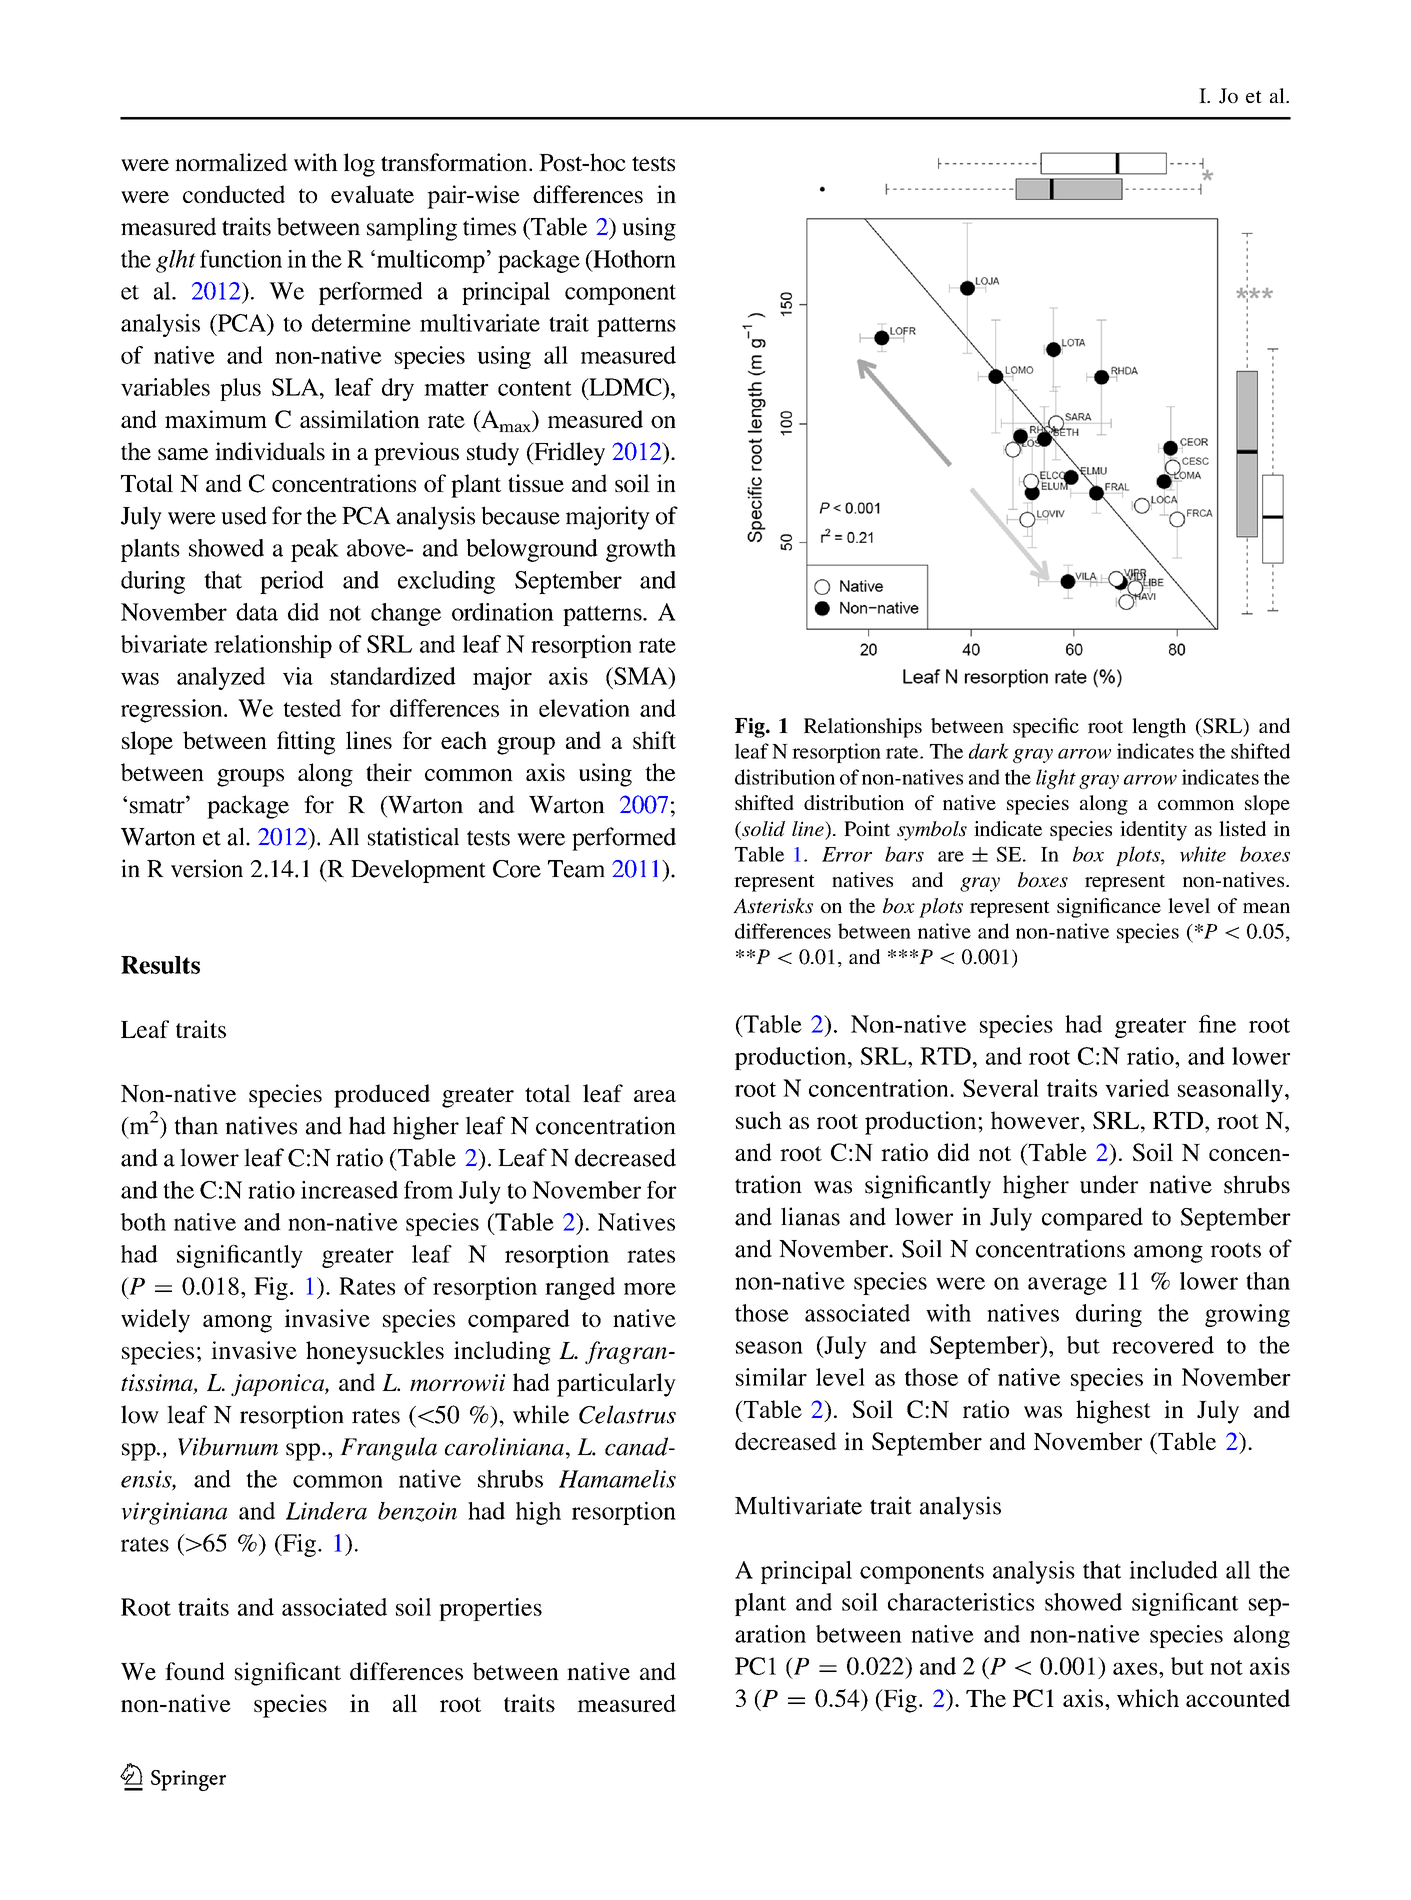  Describe the element at coordinates (234, 194) in the screenshot. I see `conducted` at that location.
